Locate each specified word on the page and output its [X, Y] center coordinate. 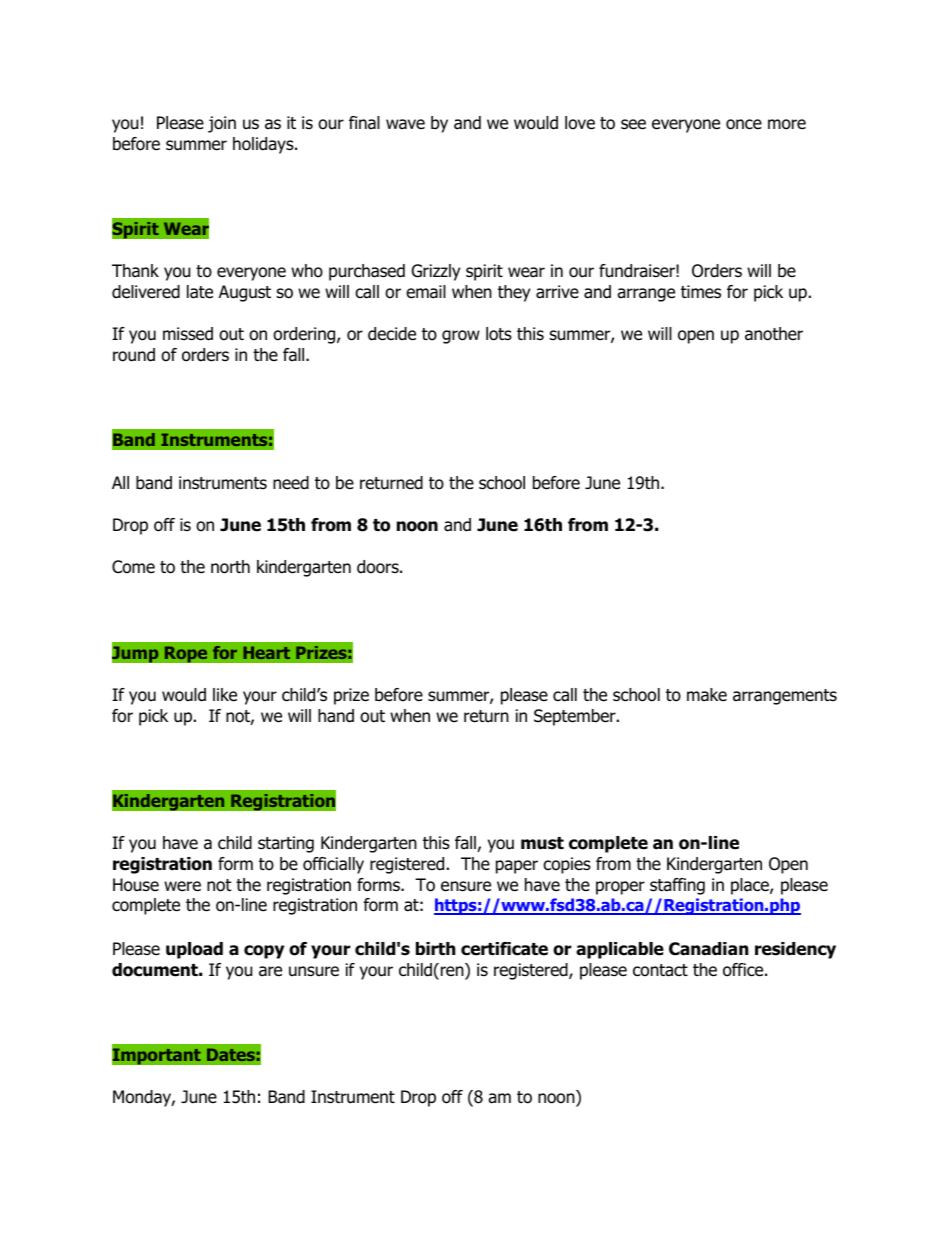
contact [660, 970]
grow [461, 337]
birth [435, 948]
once [744, 124]
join [222, 124]
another [774, 334]
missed [188, 334]
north [230, 567]
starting [286, 844]
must [542, 843]
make [707, 695]
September [576, 717]
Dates [231, 1054]
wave [405, 124]
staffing [677, 886]
